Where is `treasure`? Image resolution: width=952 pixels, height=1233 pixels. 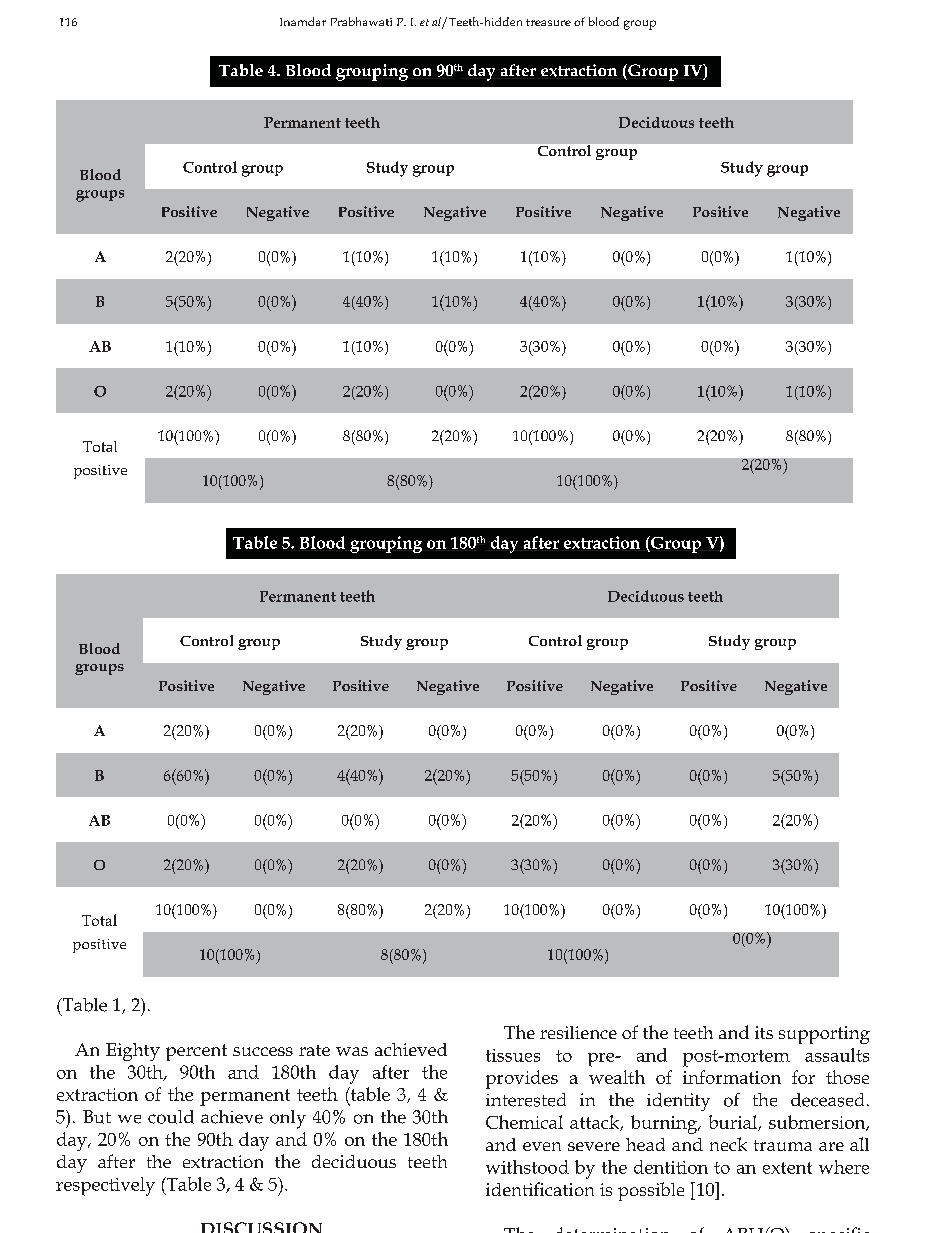
treasure is located at coordinates (548, 22).
